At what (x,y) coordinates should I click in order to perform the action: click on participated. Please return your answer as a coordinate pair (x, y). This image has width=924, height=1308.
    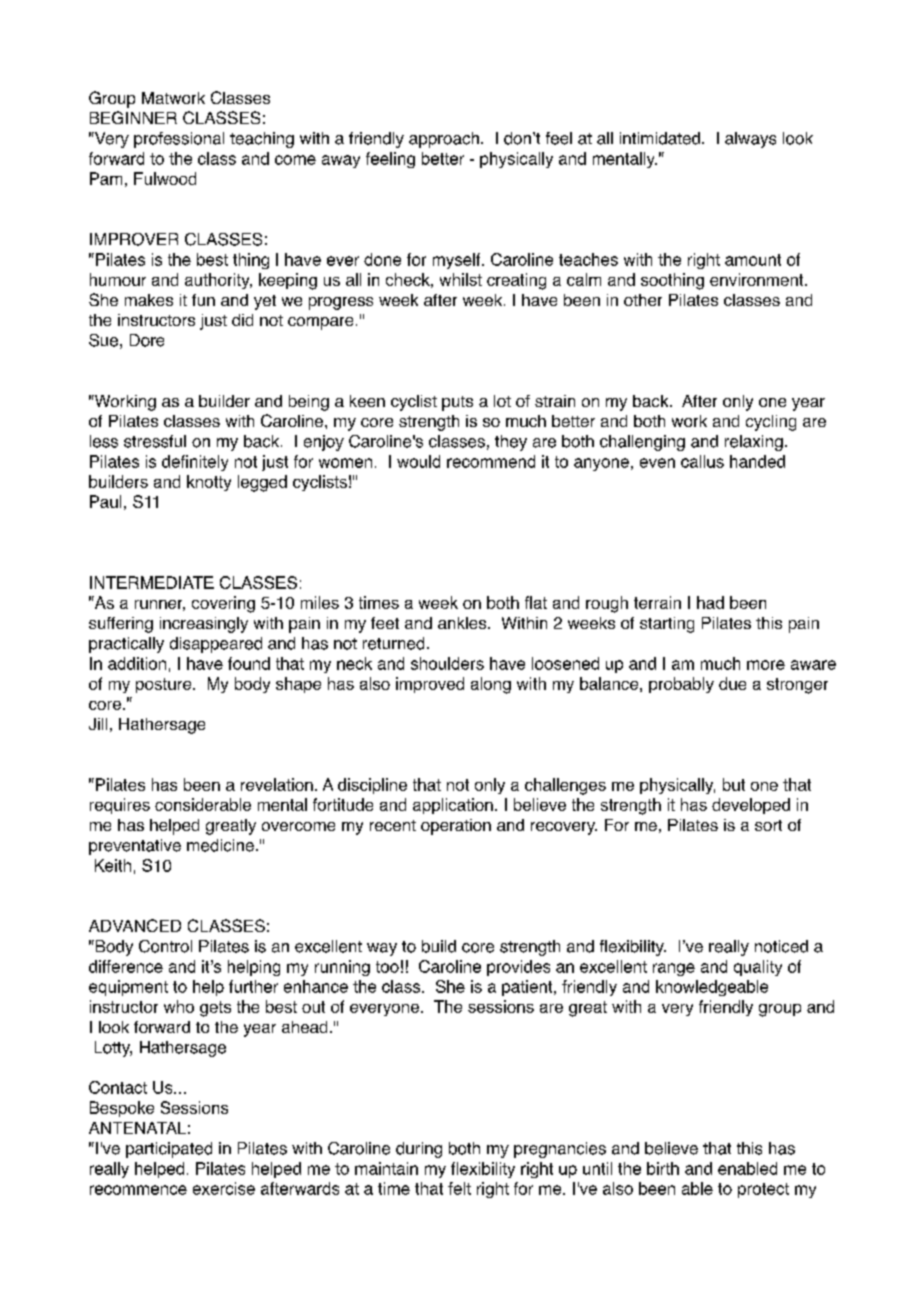
    Looking at the image, I should click on (169, 1150).
